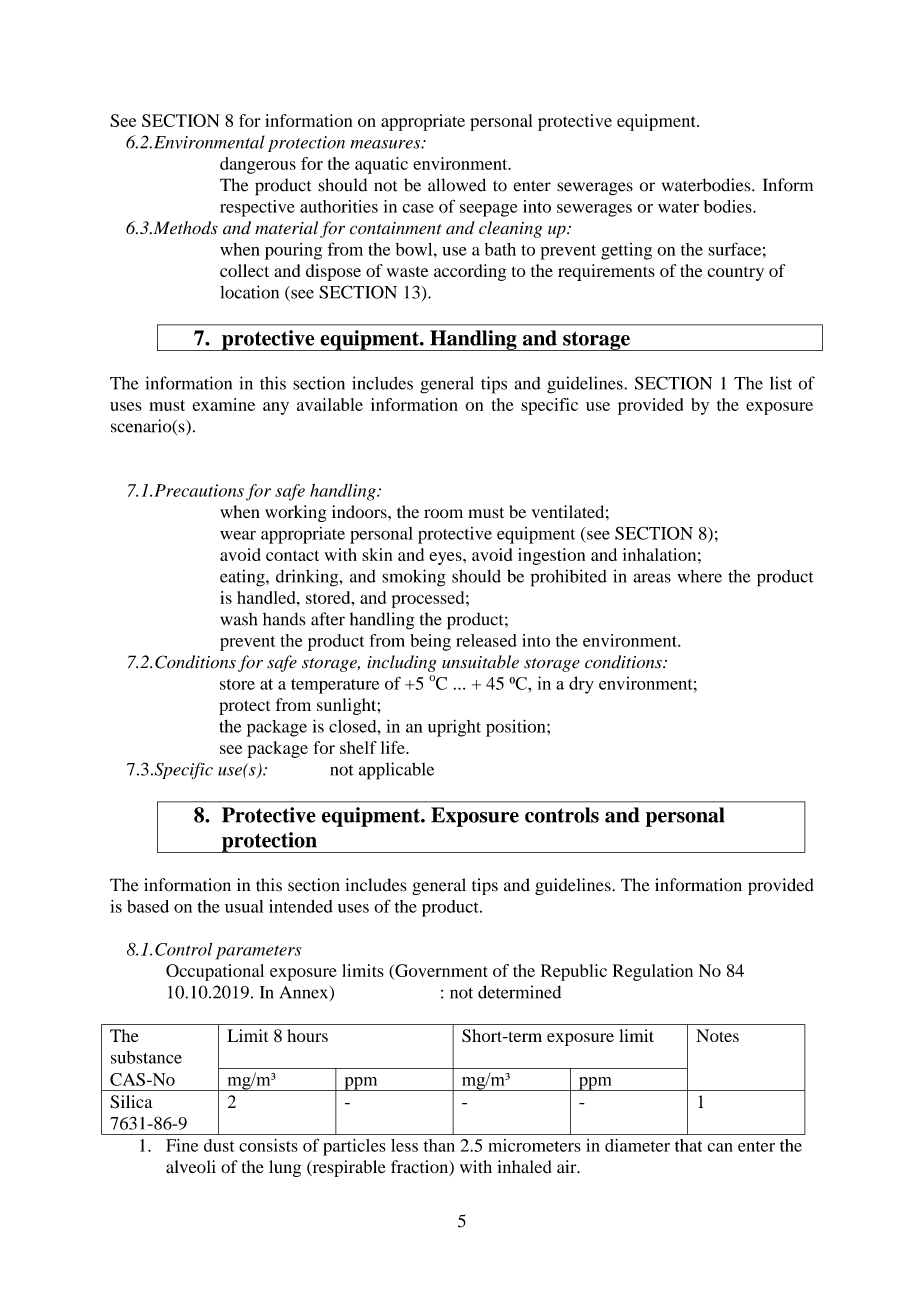 The image size is (924, 1308). I want to click on dust, so click(219, 1145).
